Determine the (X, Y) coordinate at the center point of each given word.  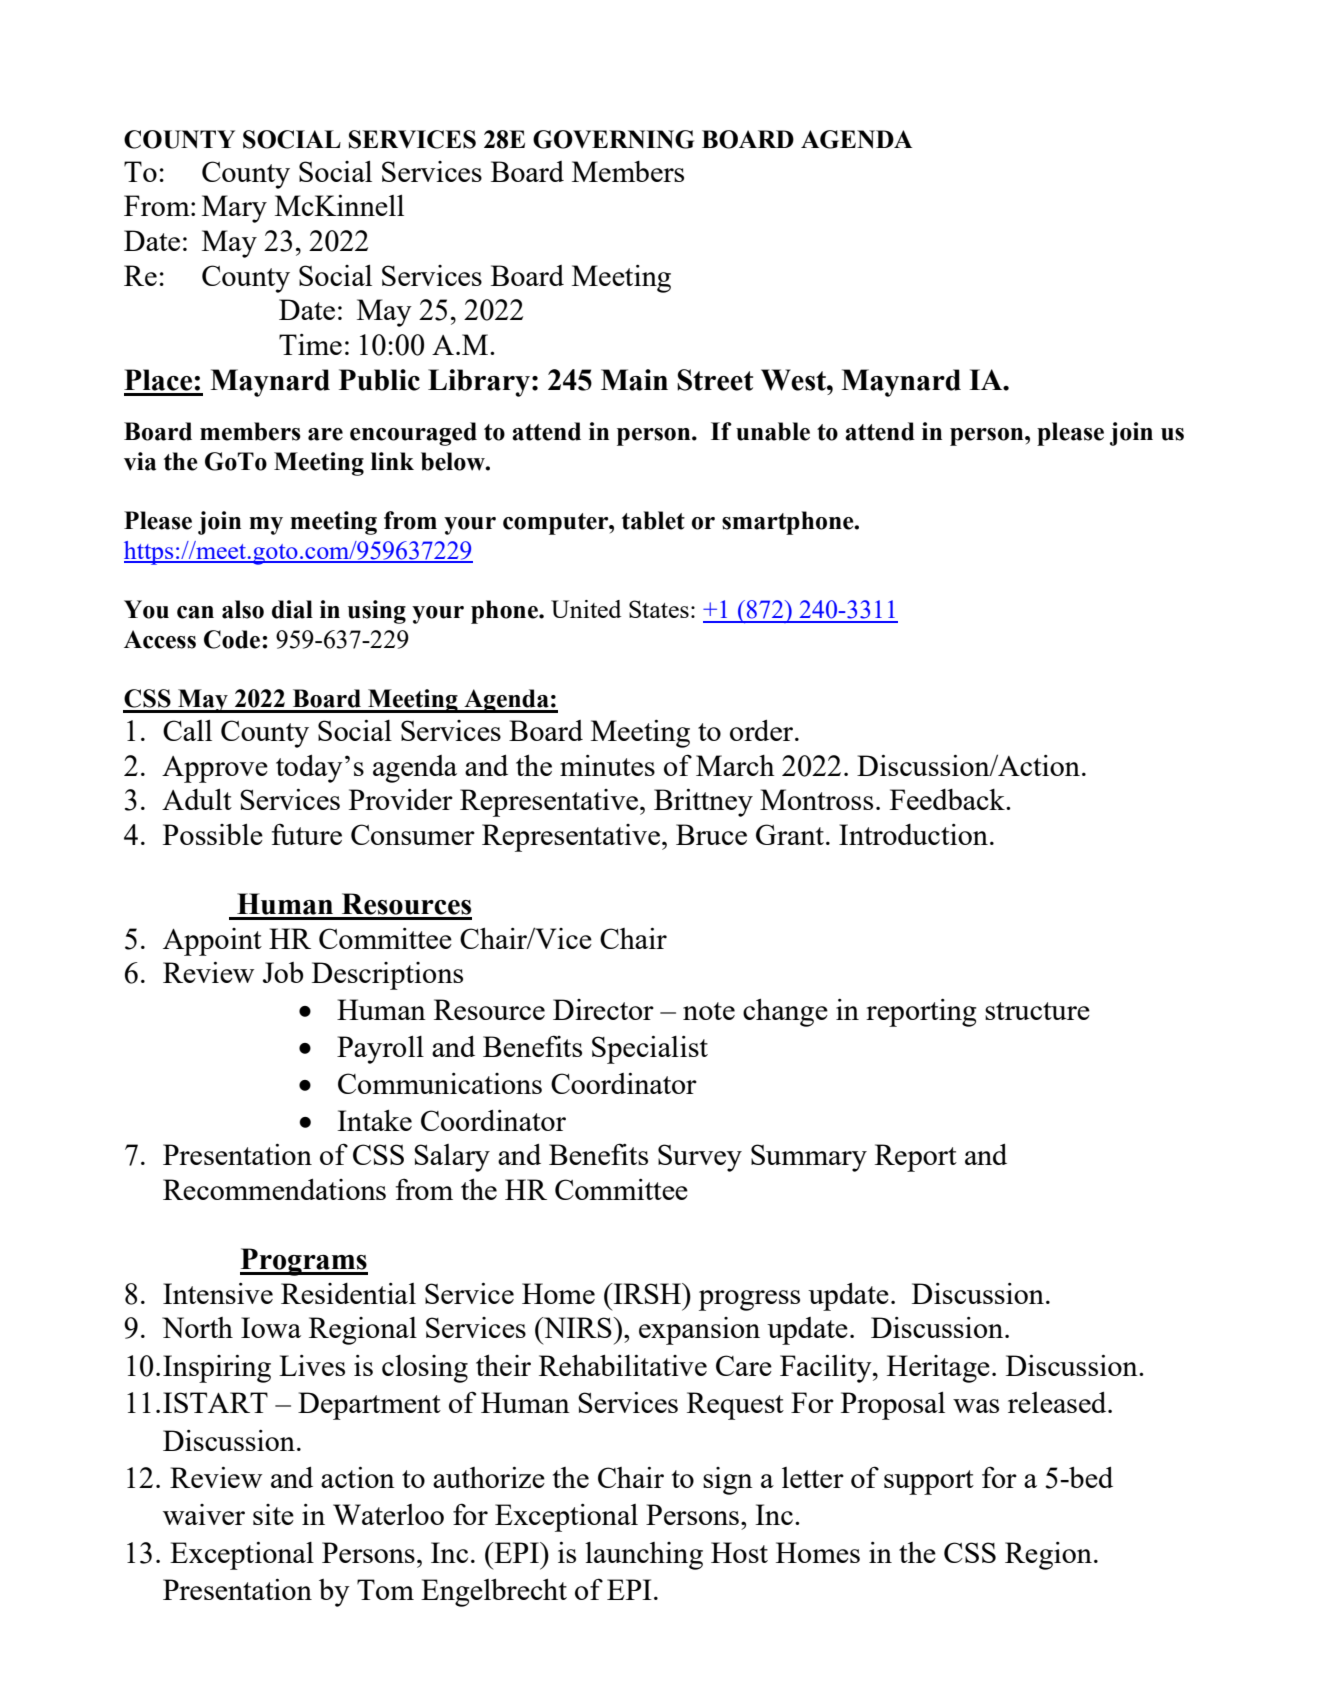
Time (310, 344)
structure (1037, 1011)
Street (715, 380)
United (586, 609)
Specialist (650, 1050)
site (273, 1514)
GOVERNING (613, 139)
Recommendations (274, 1189)
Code (233, 639)
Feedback (948, 799)
